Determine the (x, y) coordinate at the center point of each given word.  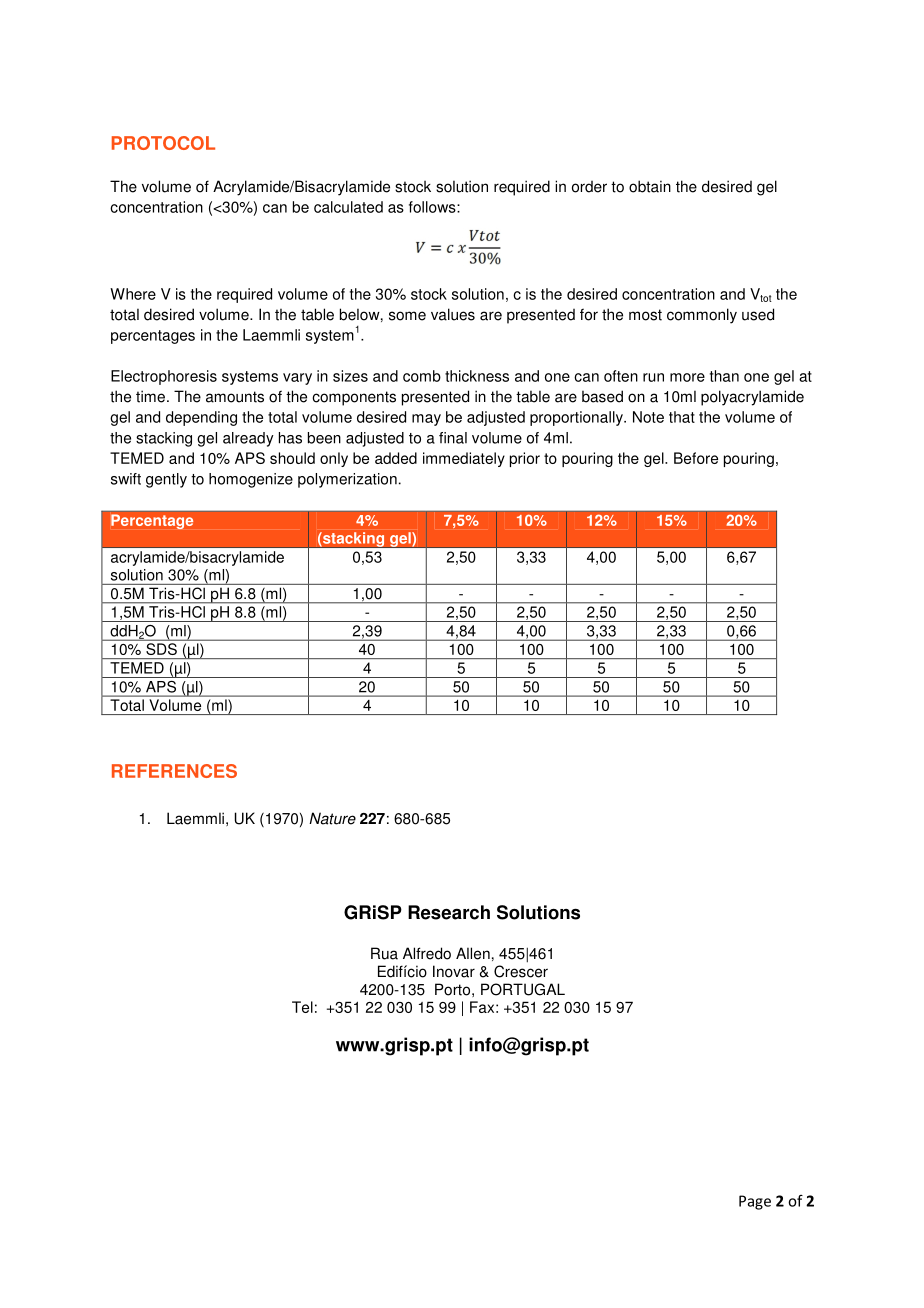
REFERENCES (174, 771)
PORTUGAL (523, 989)
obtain (650, 186)
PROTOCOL (163, 143)
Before (696, 458)
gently (166, 480)
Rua (384, 953)
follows (433, 207)
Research (449, 912)
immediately (464, 459)
